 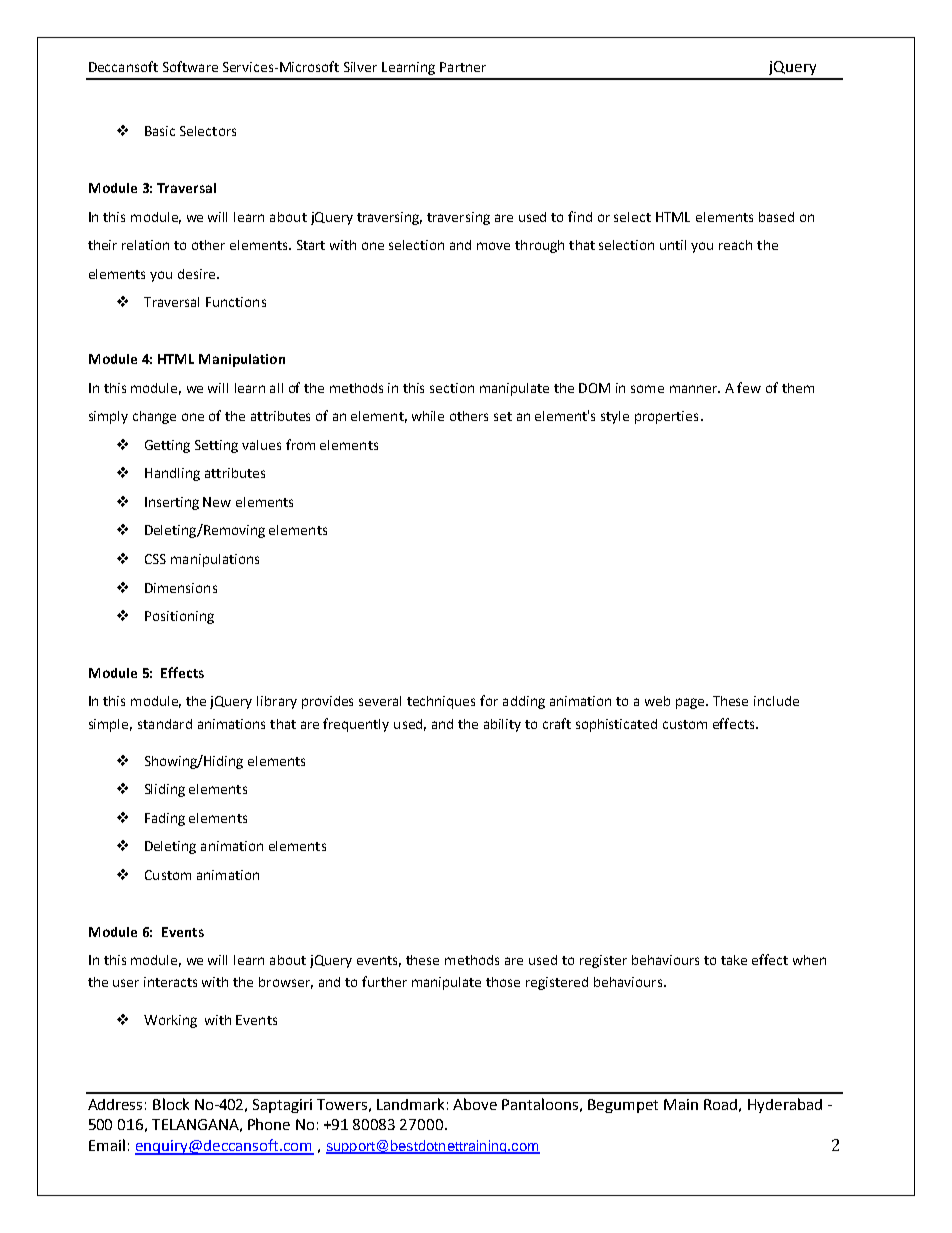 What do you see at coordinates (463, 67) in the page?
I see `Partner` at bounding box center [463, 67].
